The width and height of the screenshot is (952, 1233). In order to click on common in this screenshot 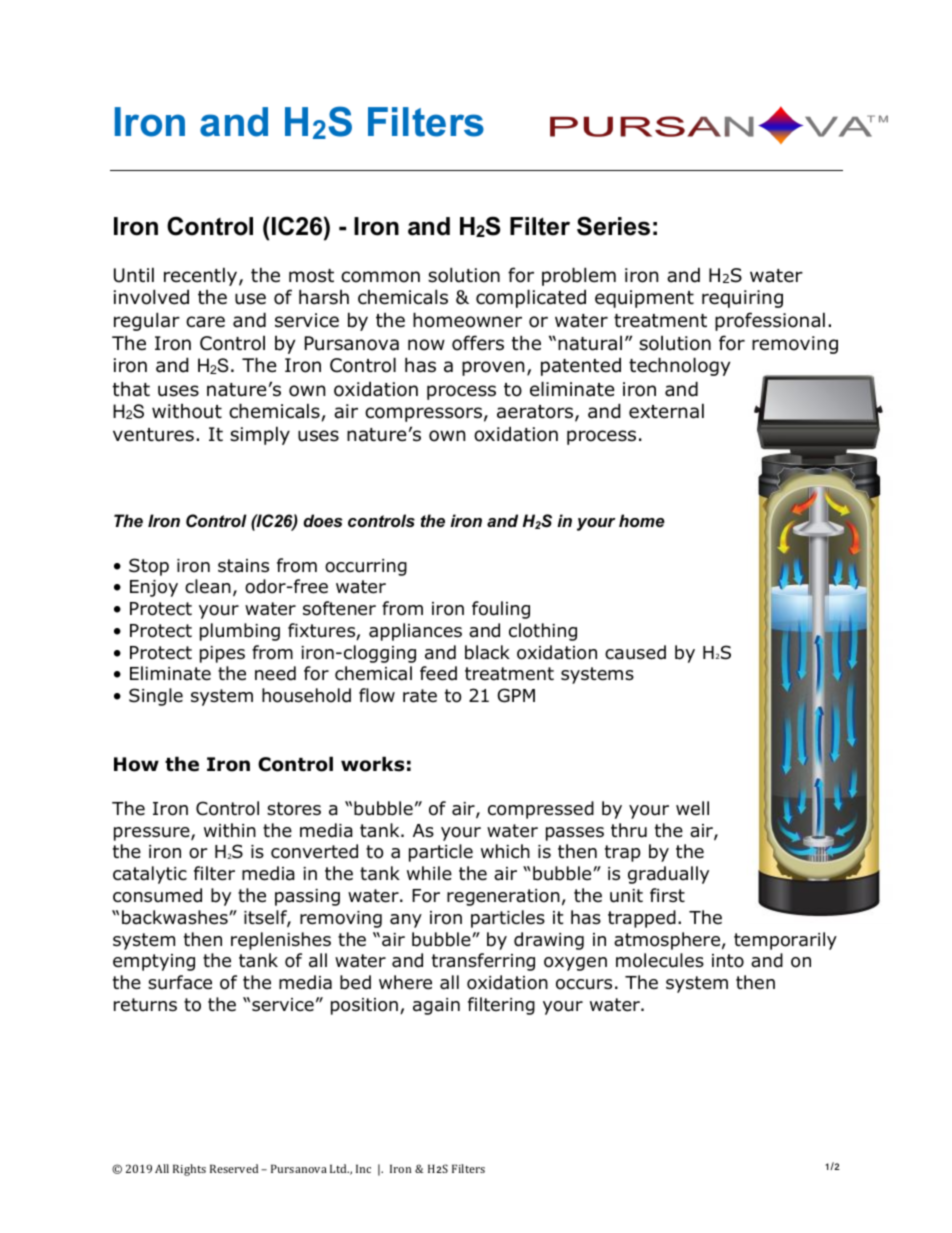, I will do `click(380, 277)`.
